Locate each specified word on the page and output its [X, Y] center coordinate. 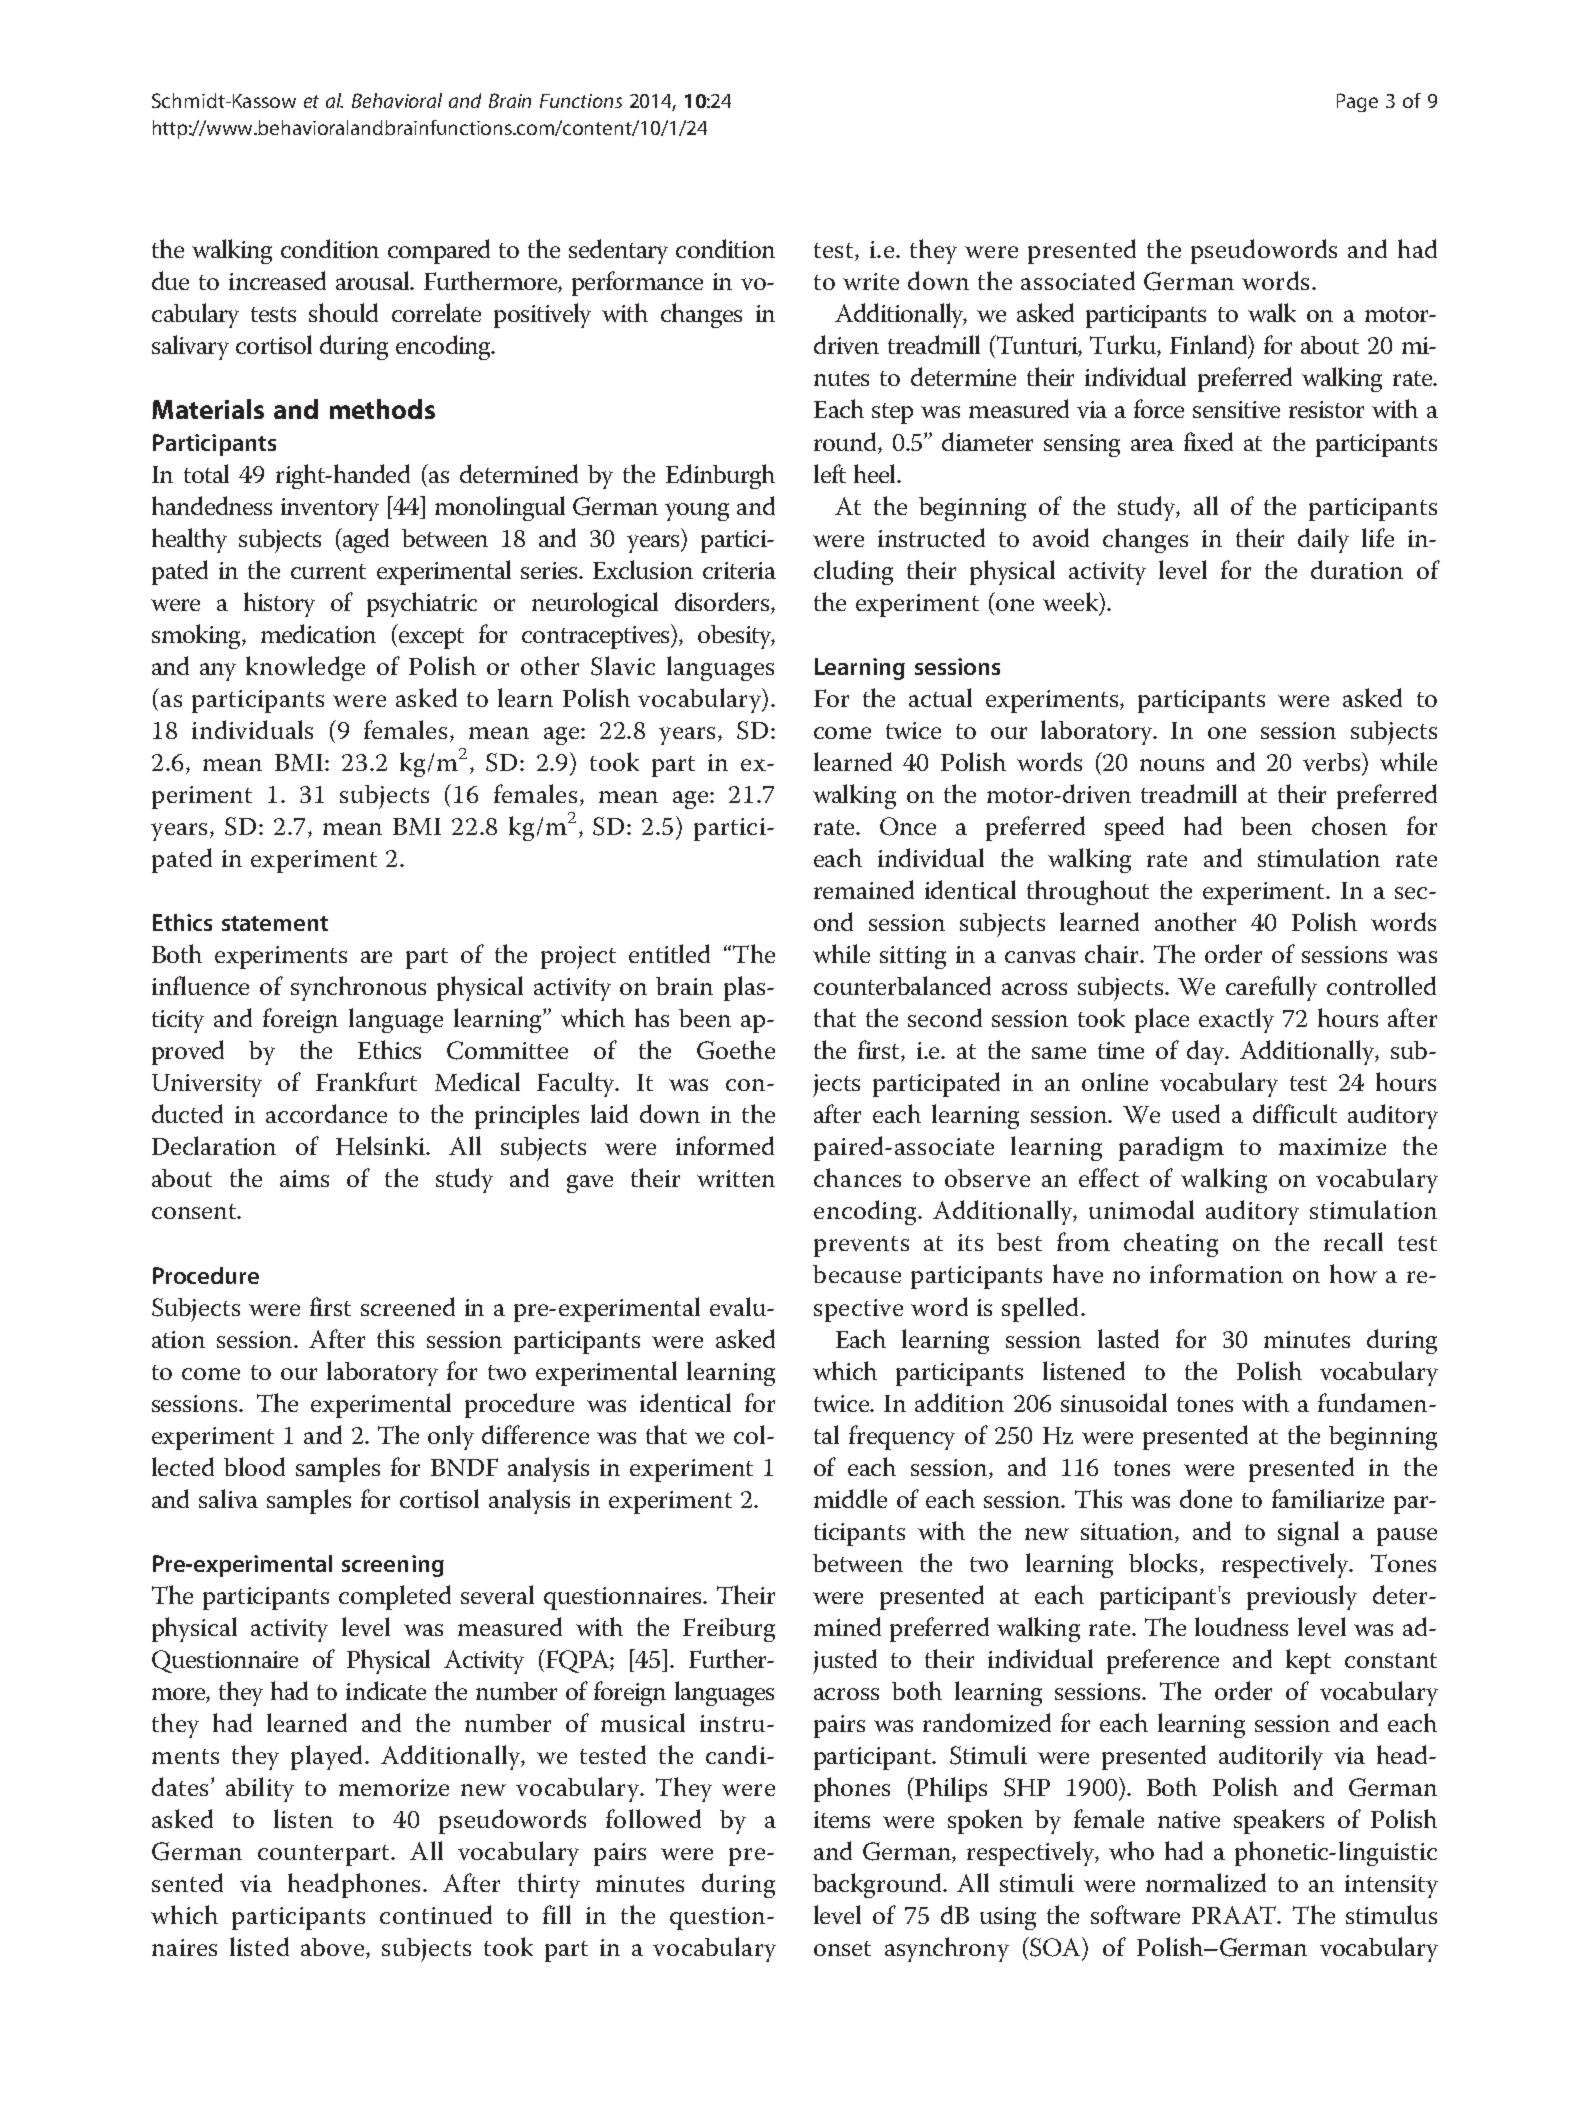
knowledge [305, 668]
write [871, 281]
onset [842, 1948]
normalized [1206, 1882]
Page [1357, 102]
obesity [735, 637]
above [334, 1948]
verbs [1331, 762]
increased [277, 280]
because [857, 1274]
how [1353, 1273]
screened [408, 1306]
